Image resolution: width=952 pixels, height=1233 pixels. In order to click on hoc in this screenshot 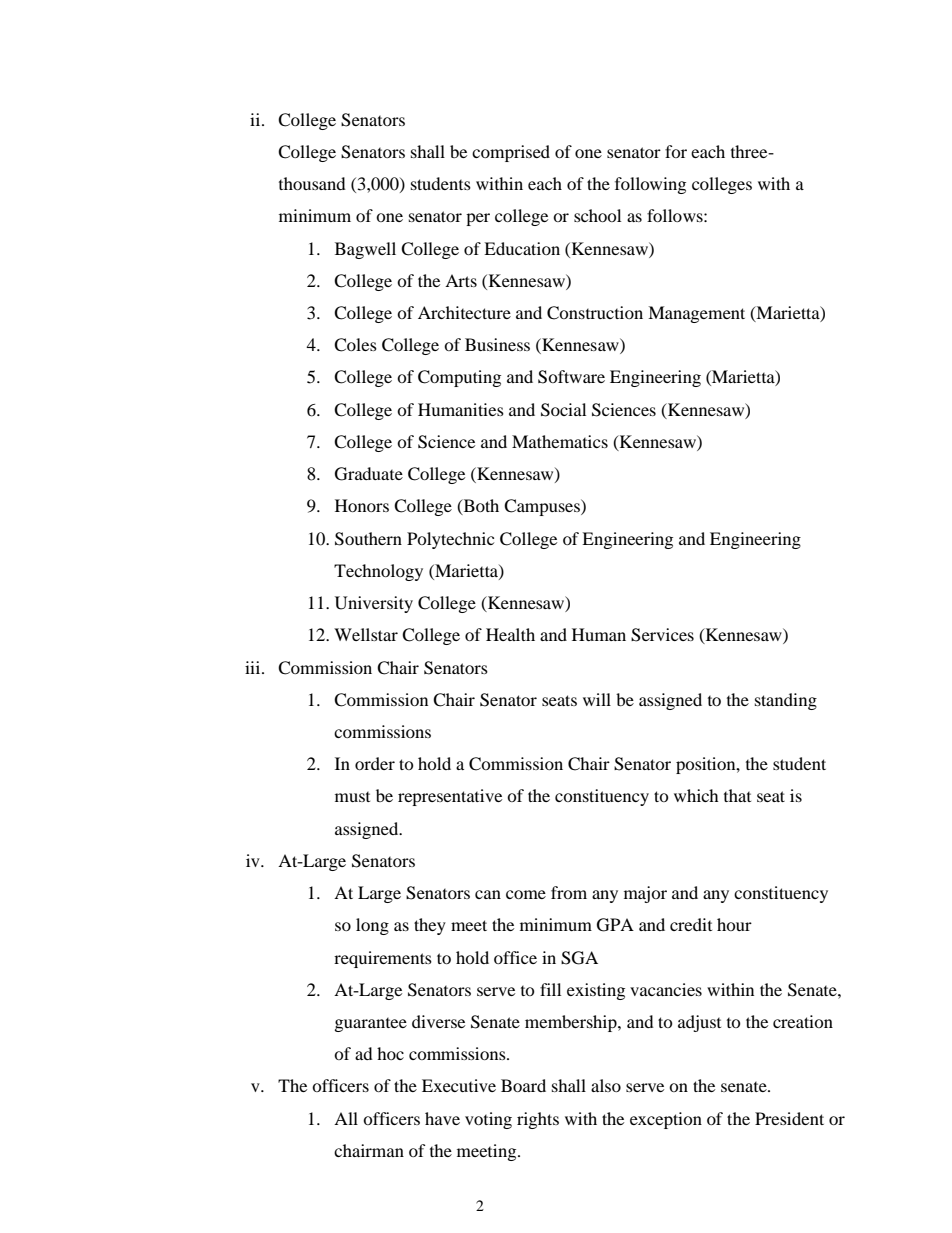, I will do `click(390, 1053)`.
